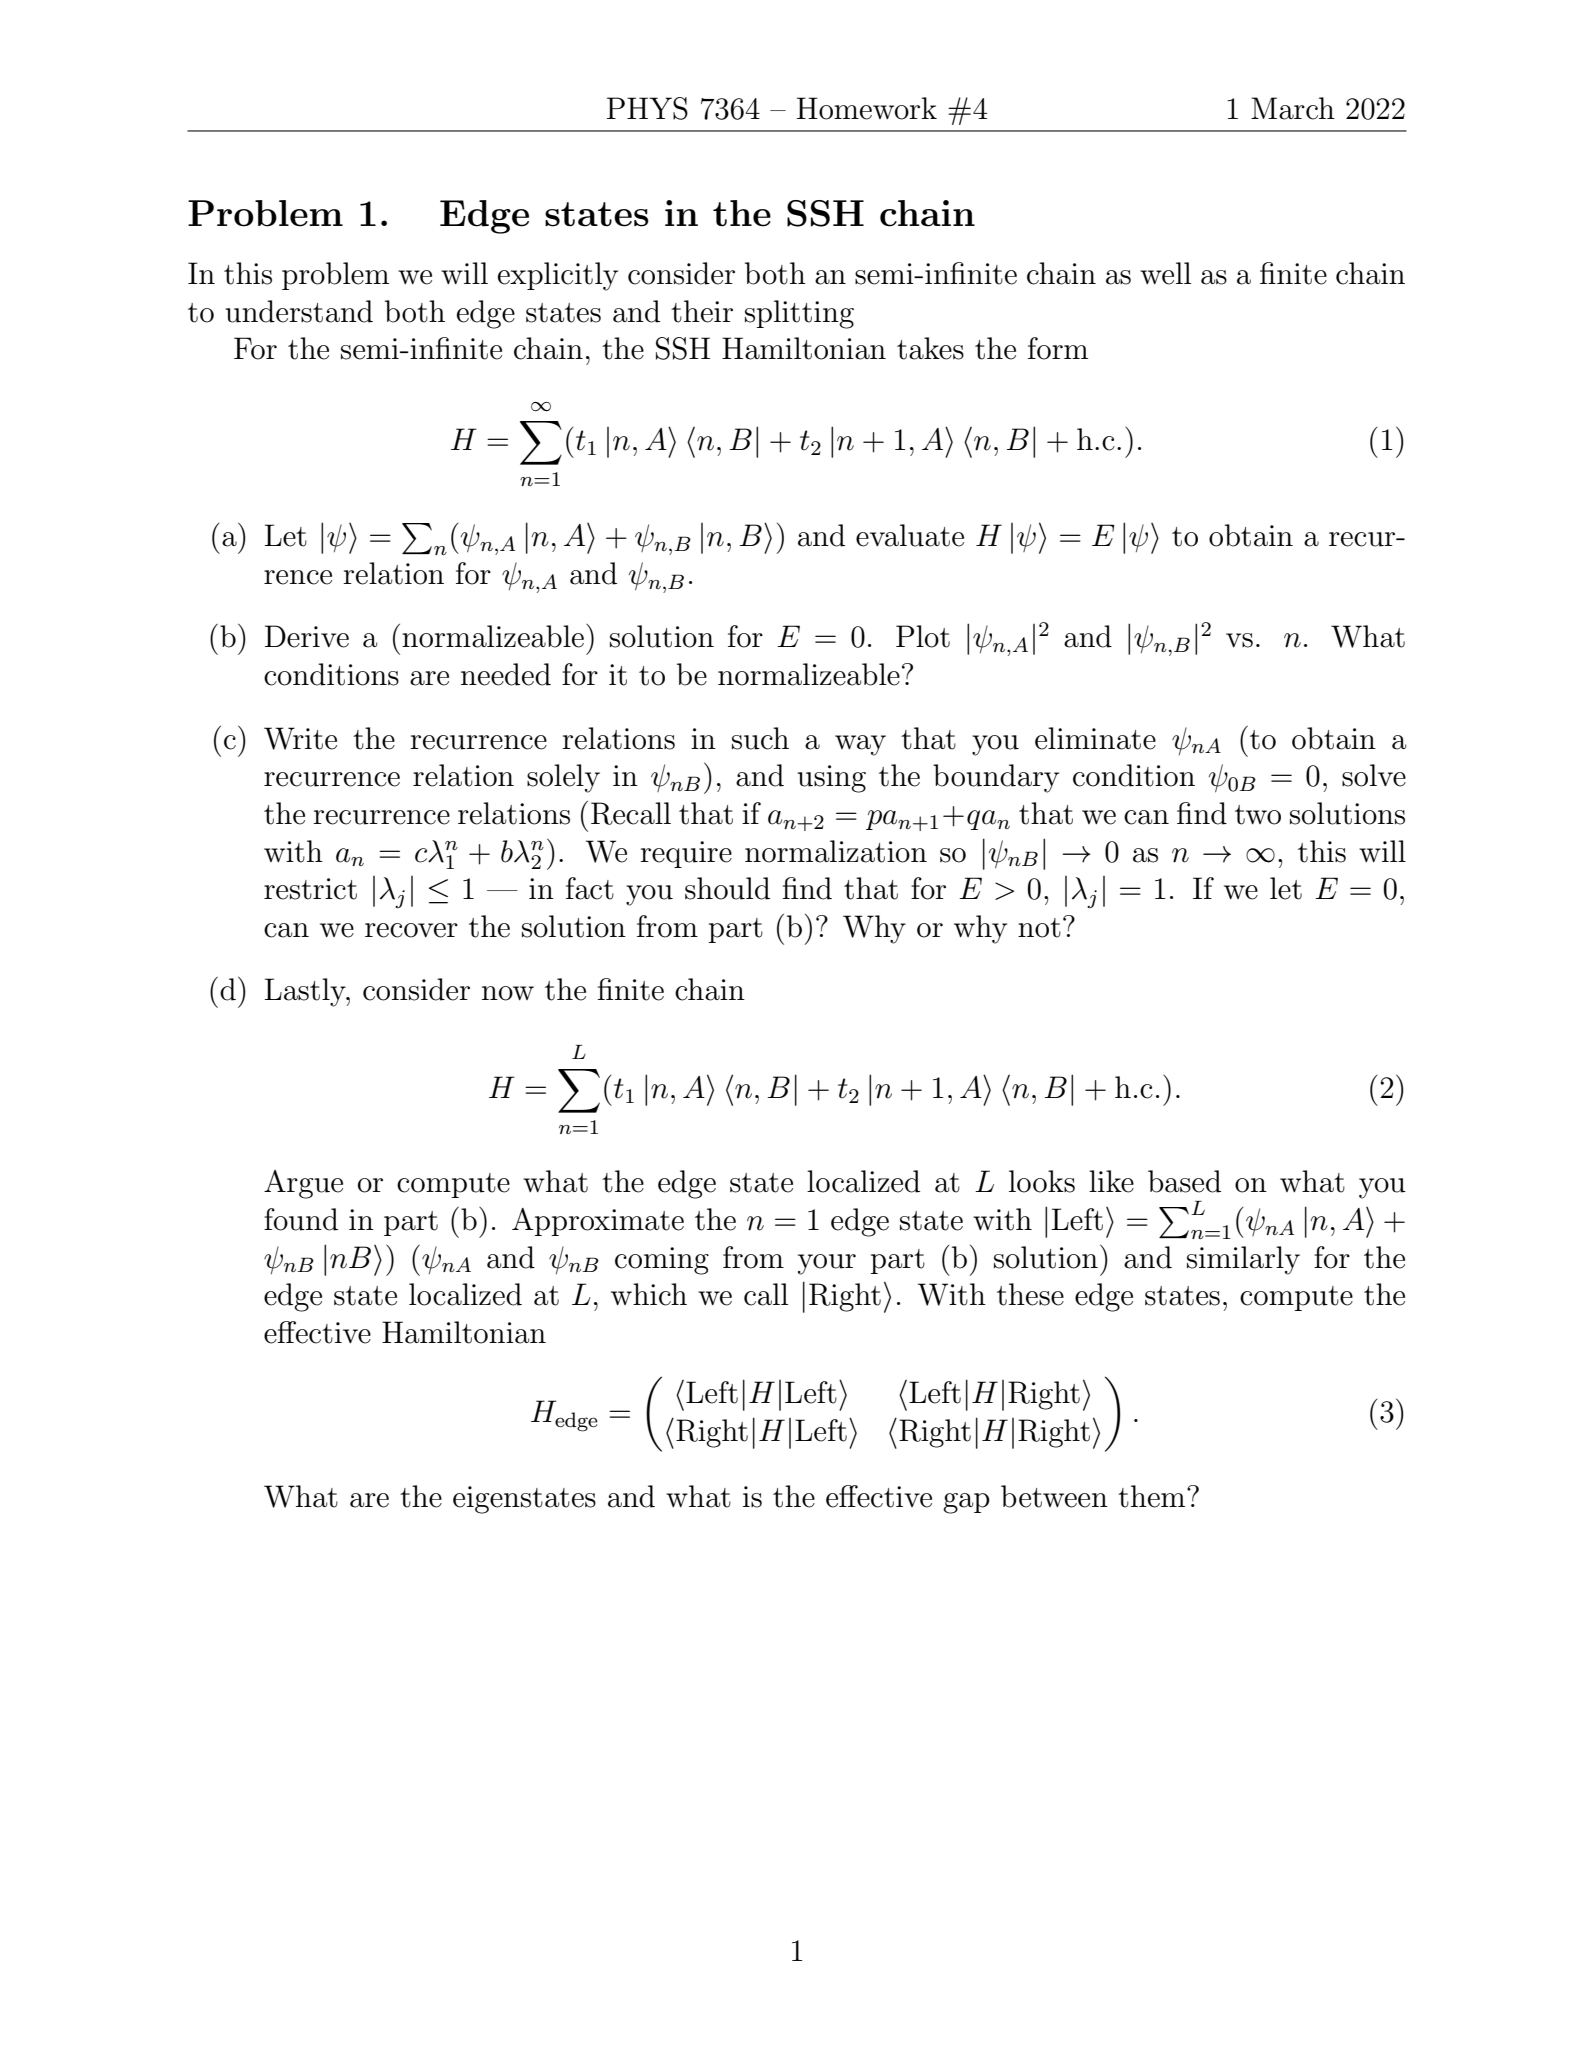  I want to click on needed, so click(506, 674).
